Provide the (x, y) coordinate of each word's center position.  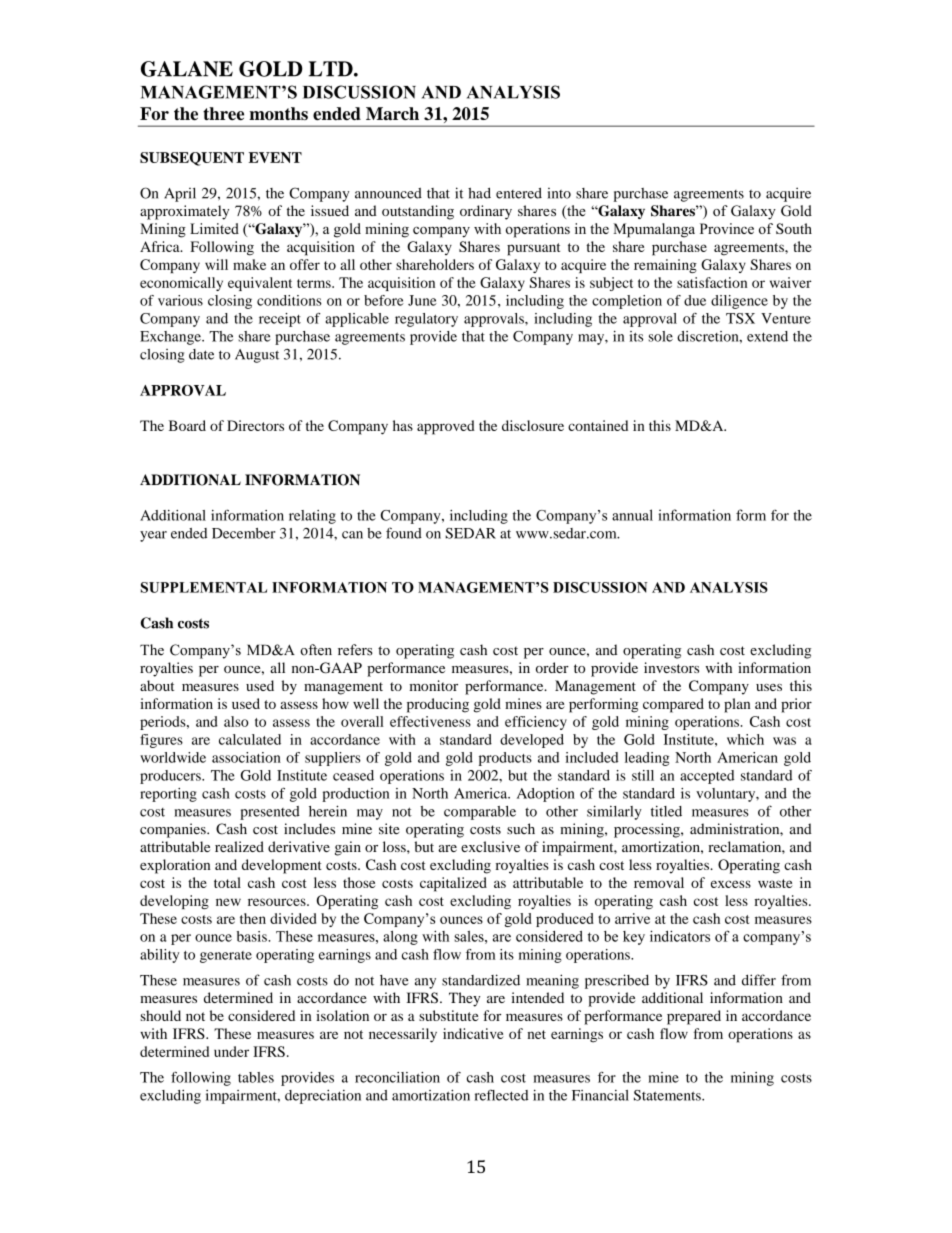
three (223, 113)
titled (666, 811)
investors (671, 667)
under (231, 1051)
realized (239, 846)
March (392, 113)
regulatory (426, 320)
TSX (740, 318)
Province (727, 228)
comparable (480, 813)
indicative (473, 1033)
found (404, 533)
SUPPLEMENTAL (204, 587)
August (257, 356)
